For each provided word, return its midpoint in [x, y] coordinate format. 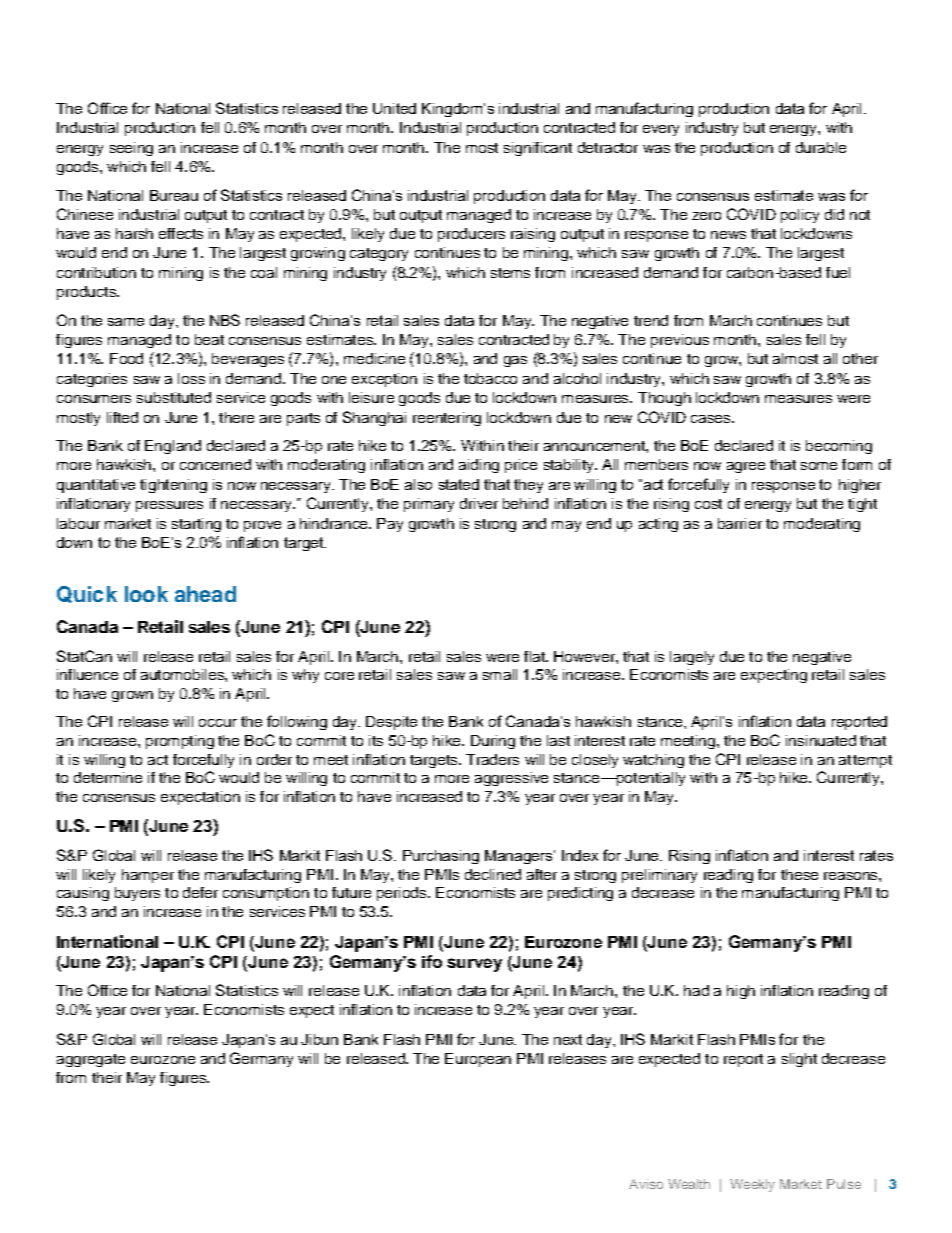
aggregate [91, 1060]
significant [538, 149]
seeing [131, 149]
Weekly [752, 1185]
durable [821, 147]
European [478, 1060]
